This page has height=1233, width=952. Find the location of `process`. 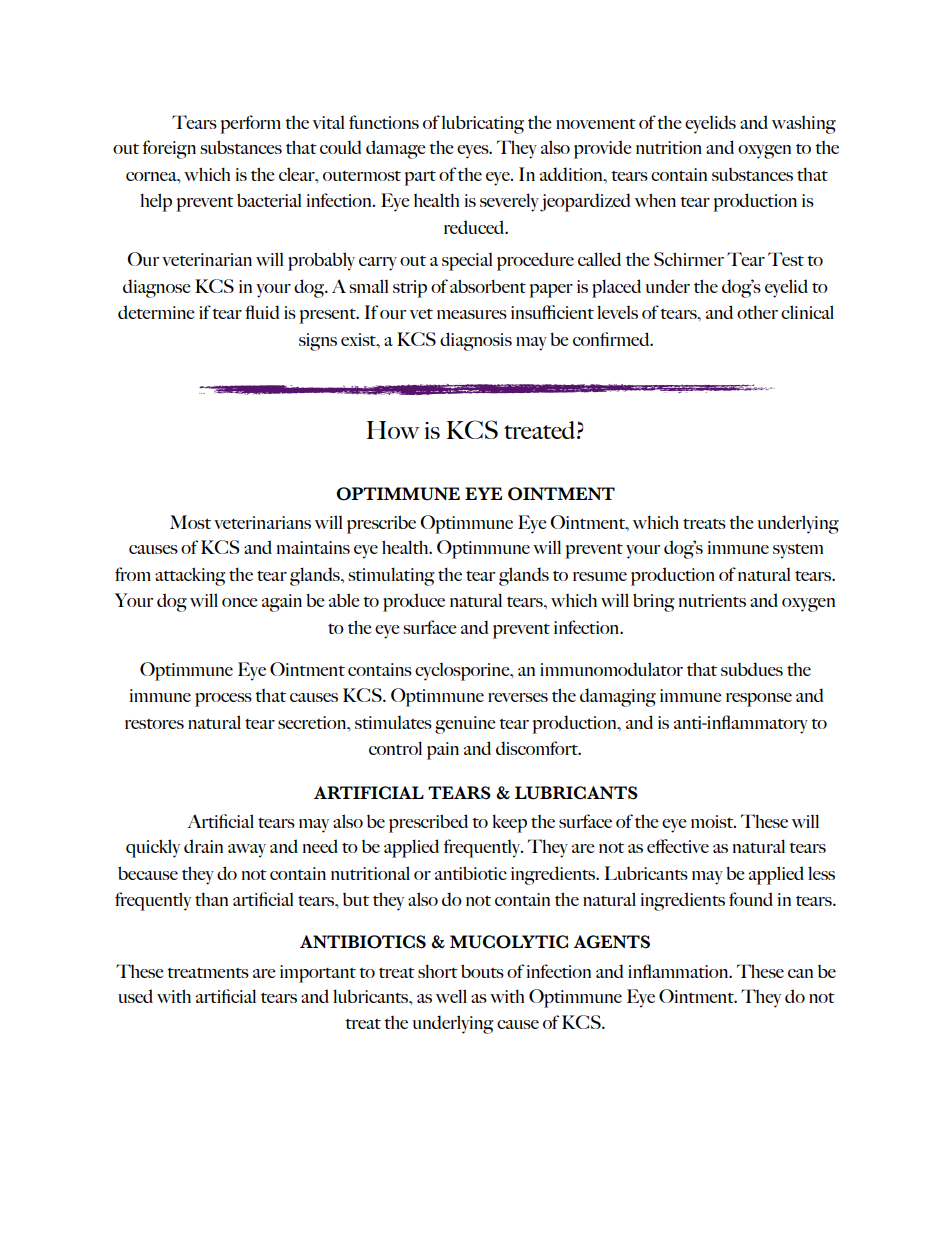

process is located at coordinates (223, 700).
